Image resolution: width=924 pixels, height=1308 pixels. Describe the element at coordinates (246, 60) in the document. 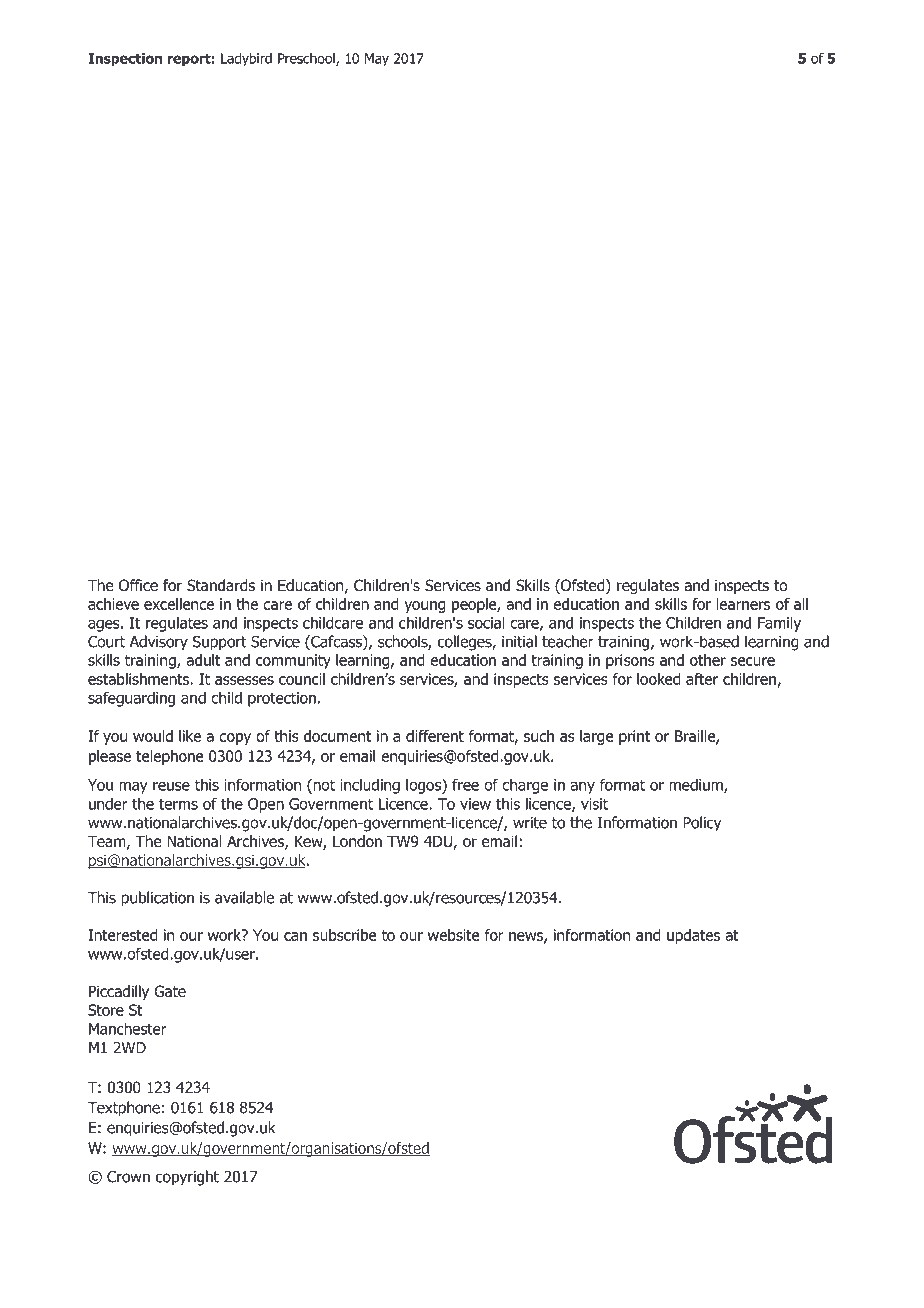

I see `Ladybird` at that location.
